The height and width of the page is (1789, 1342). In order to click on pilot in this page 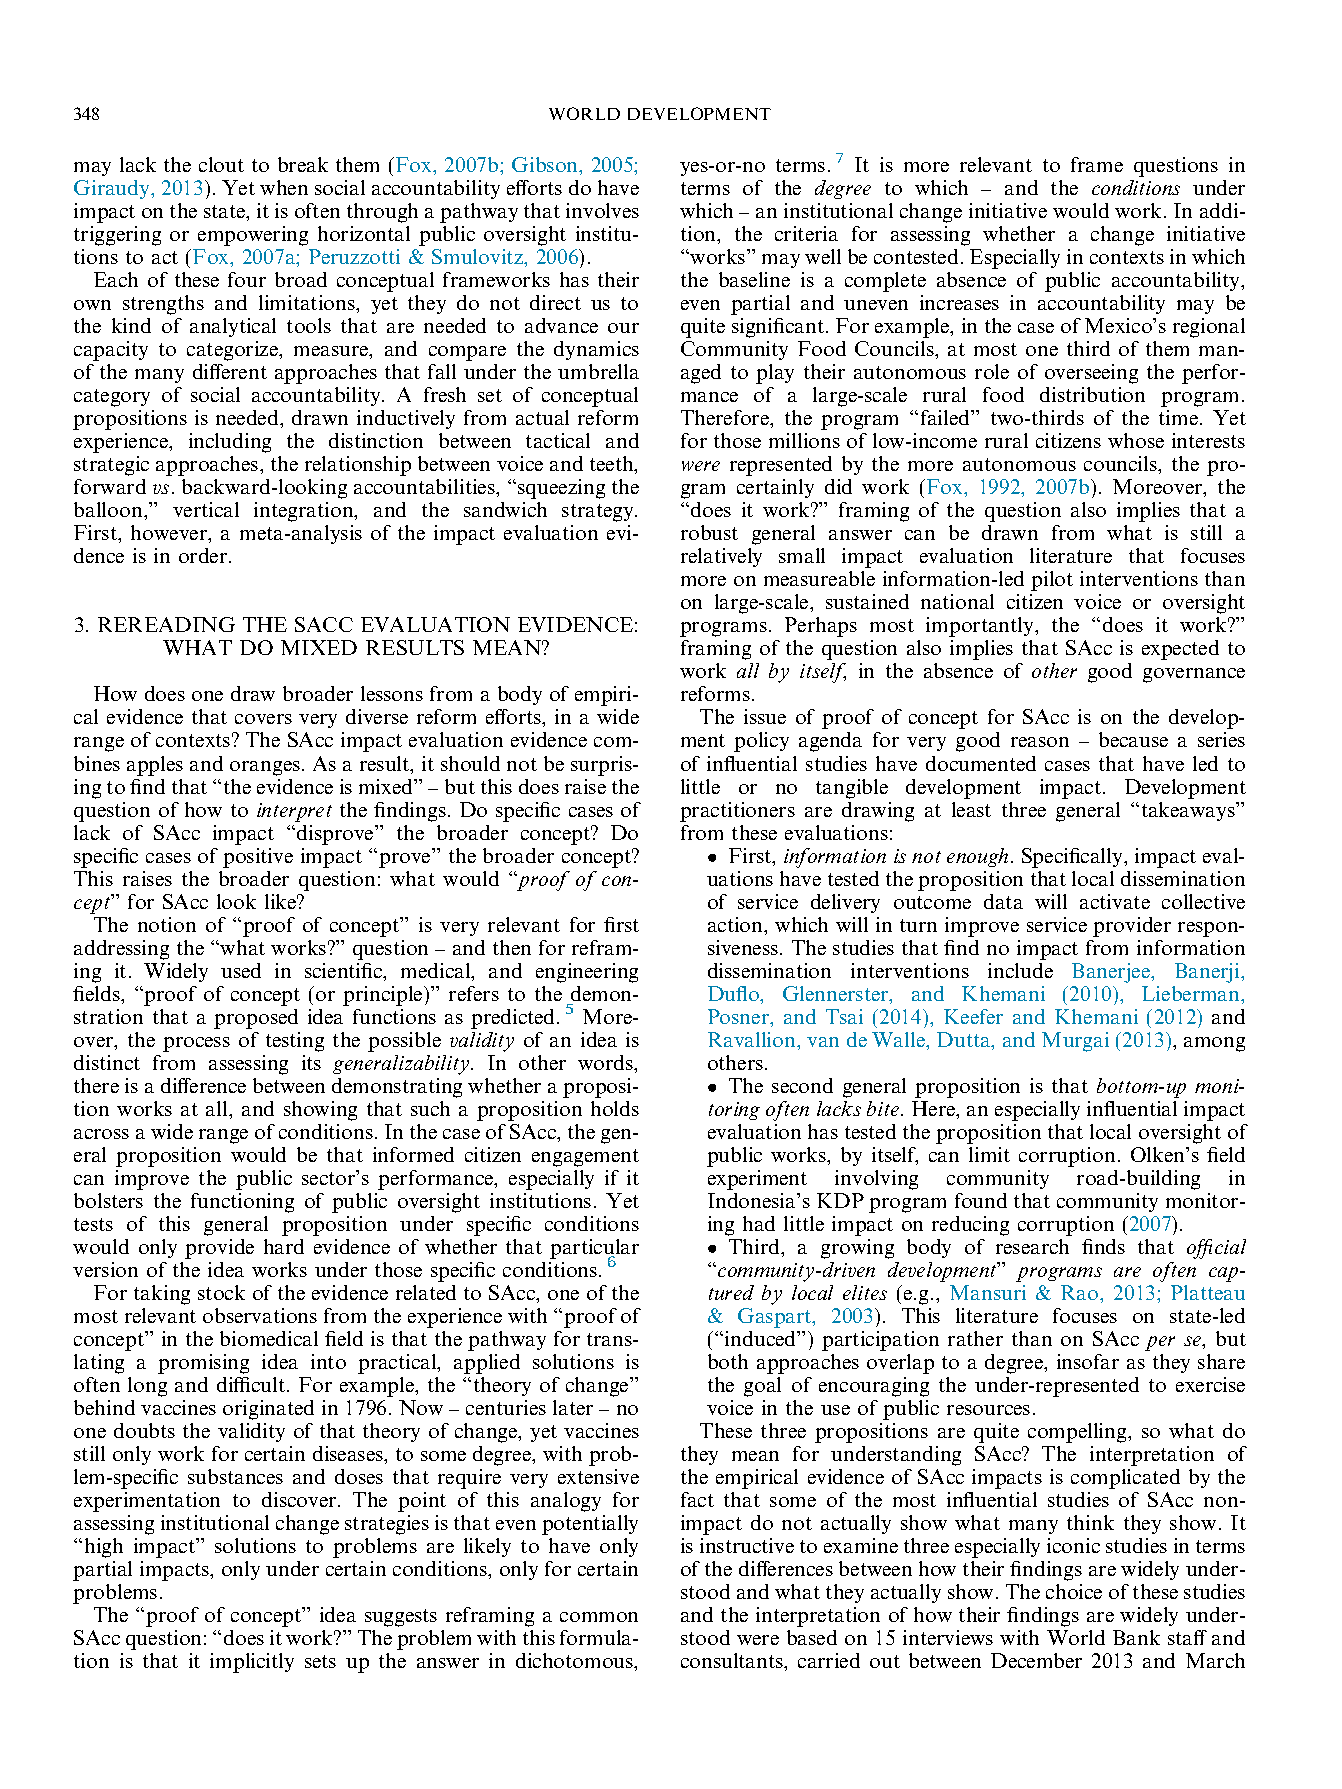, I will do `click(1052, 581)`.
